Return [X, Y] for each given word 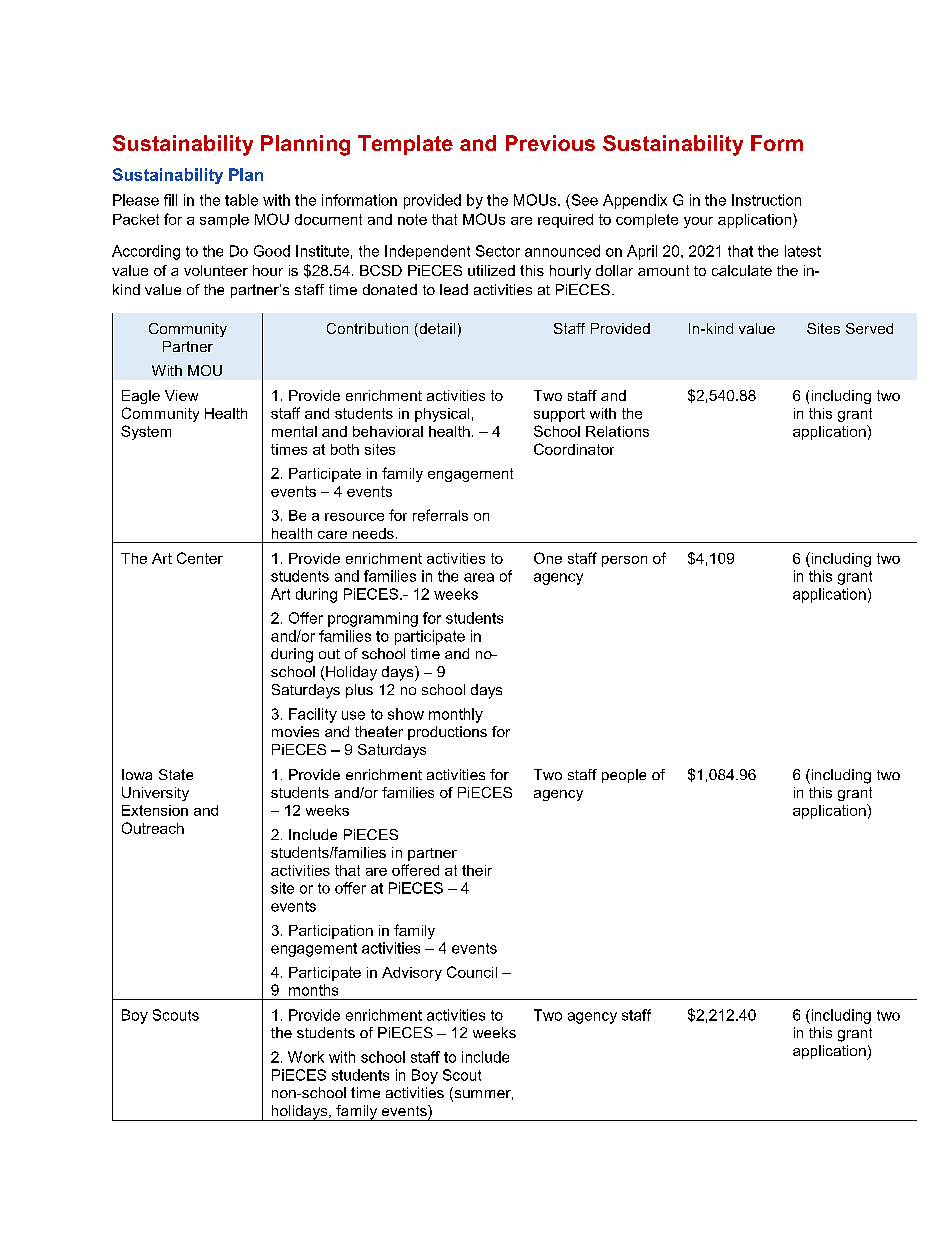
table [241, 200]
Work [306, 1057]
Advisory [412, 974]
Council [472, 972]
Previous [550, 143]
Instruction [766, 200]
